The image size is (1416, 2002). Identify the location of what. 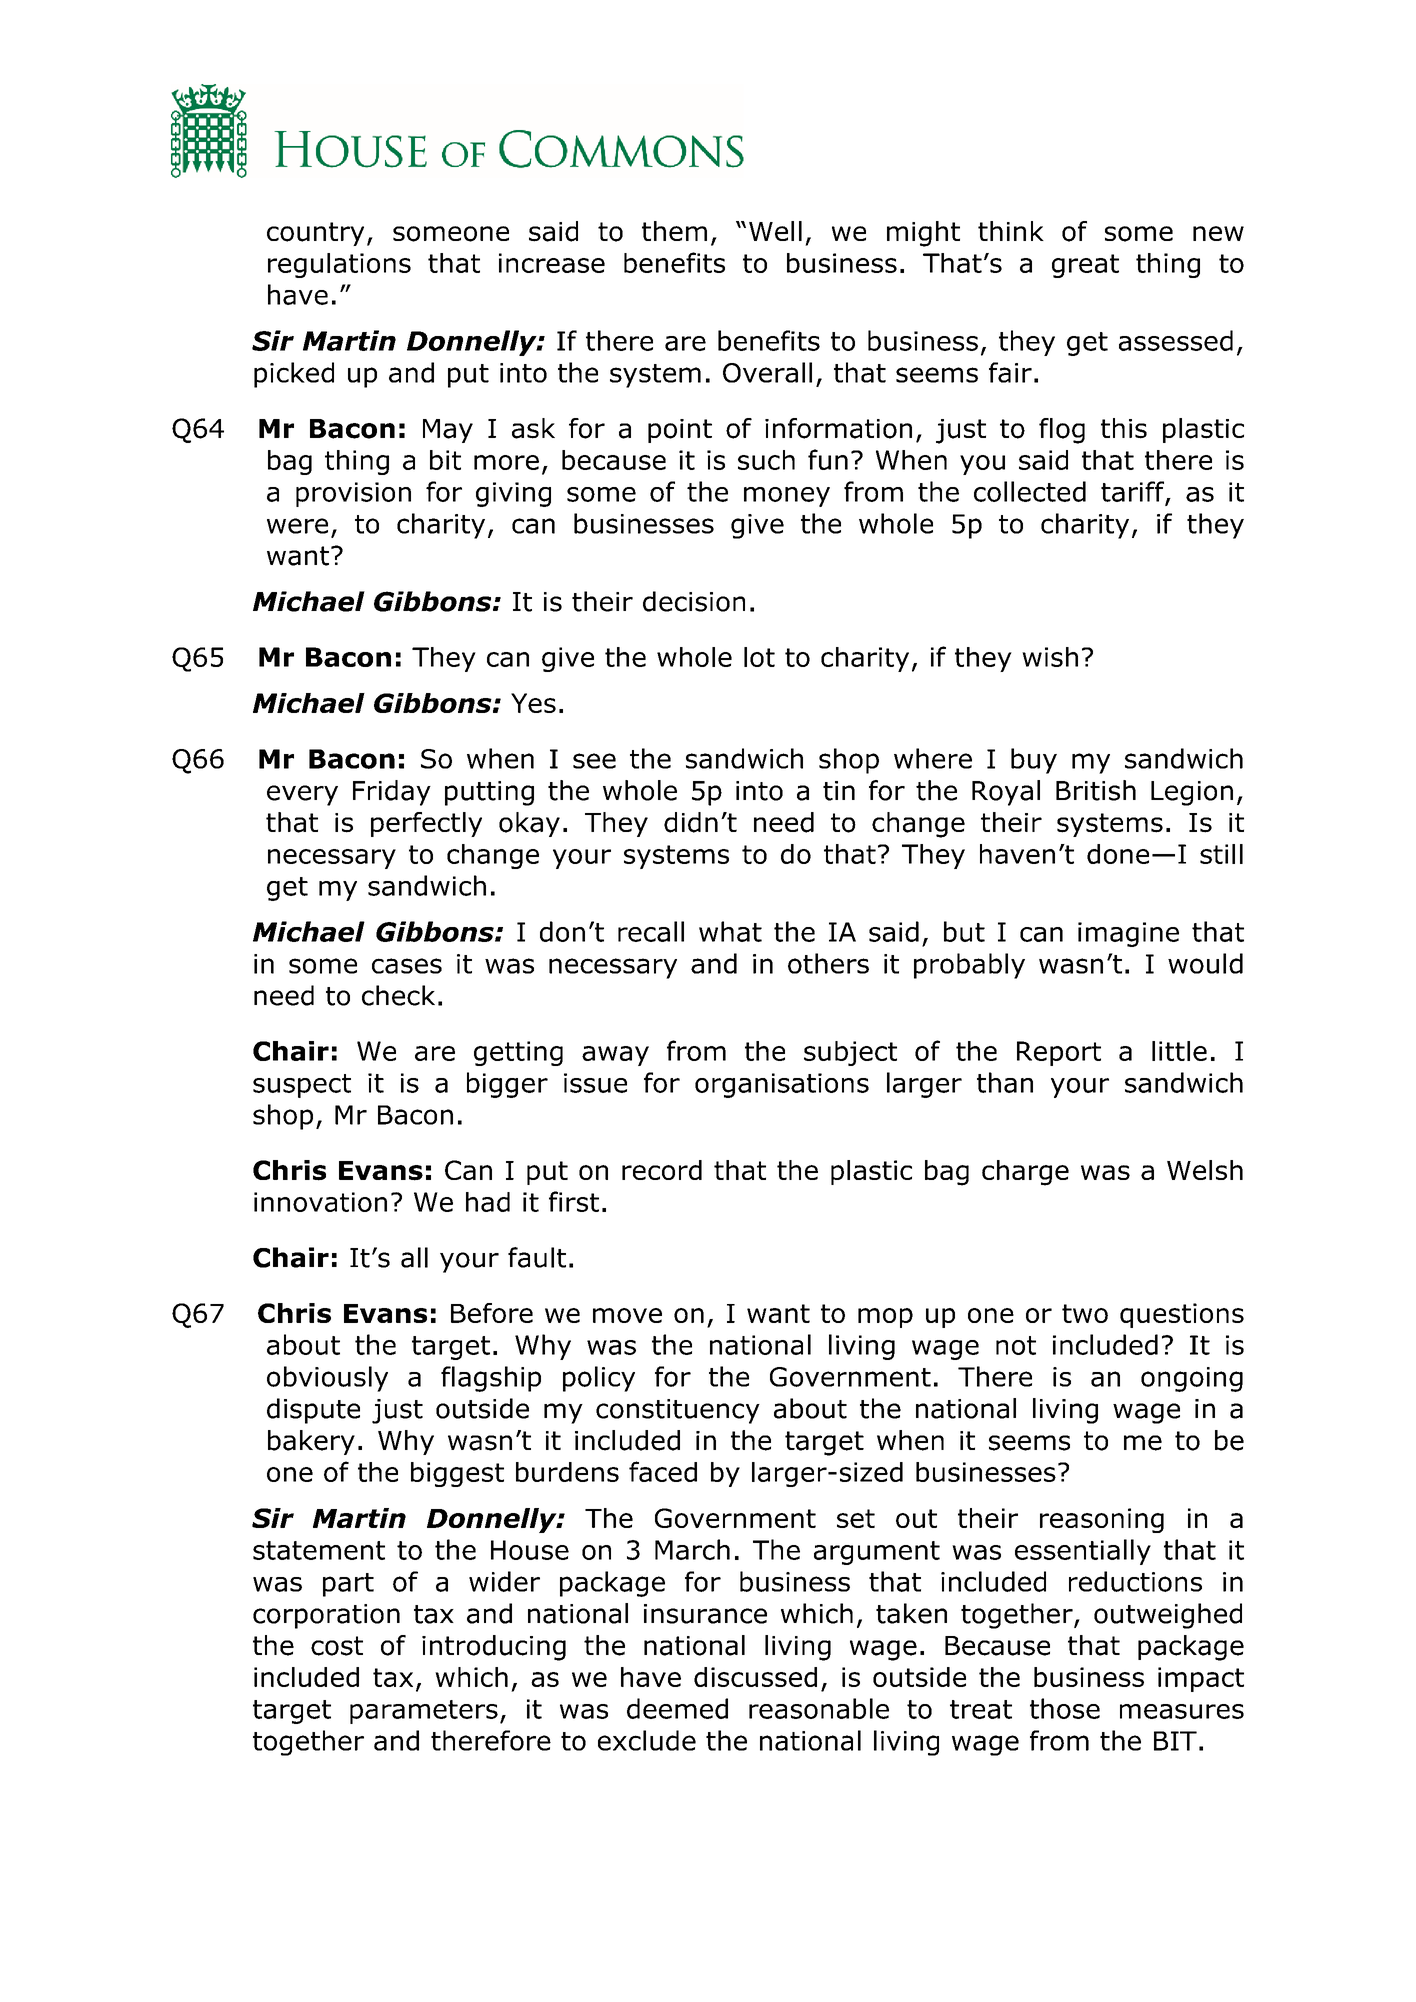
(730, 931).
